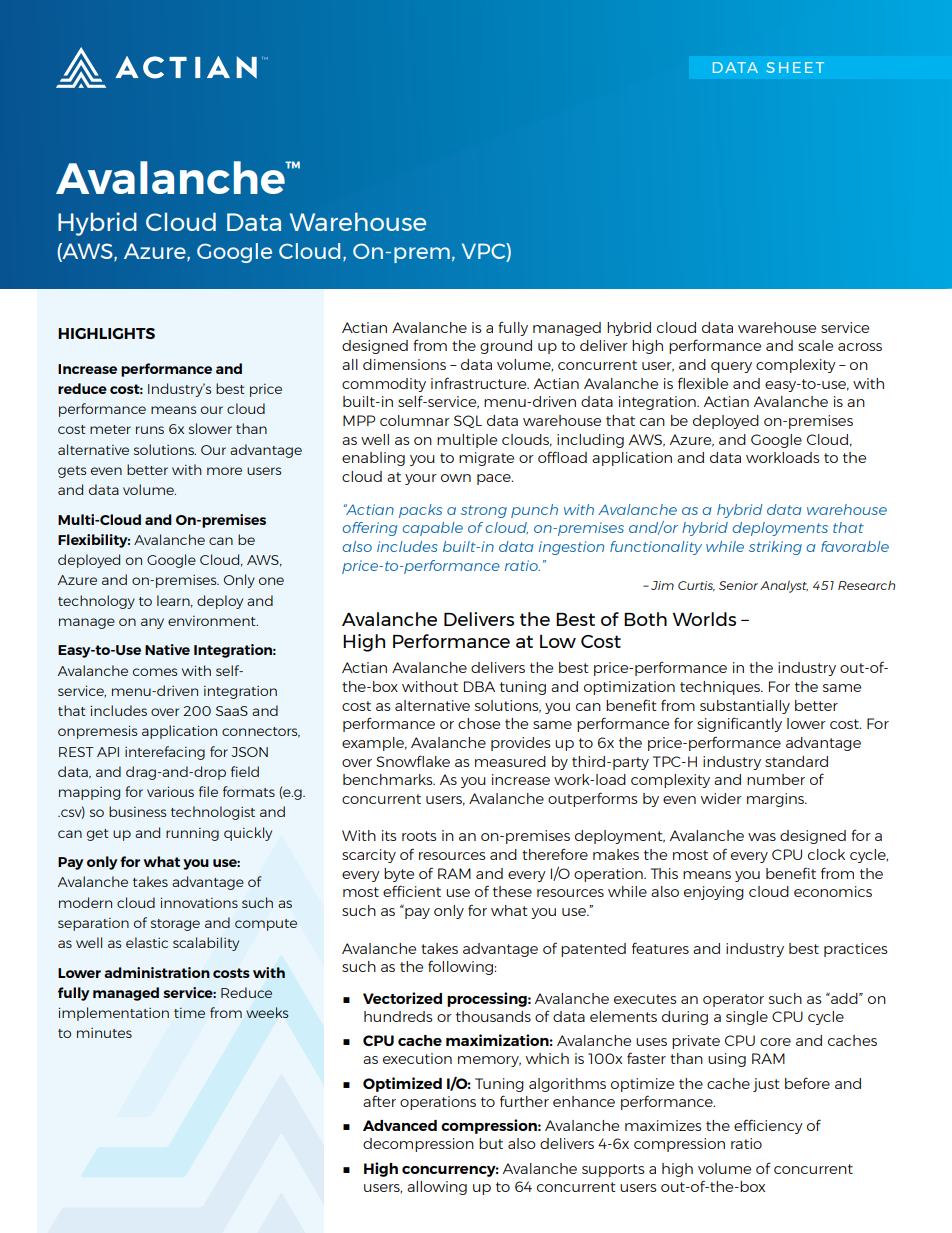 The image size is (952, 1233). Describe the element at coordinates (150, 430) in the image. I see `runs` at that location.
